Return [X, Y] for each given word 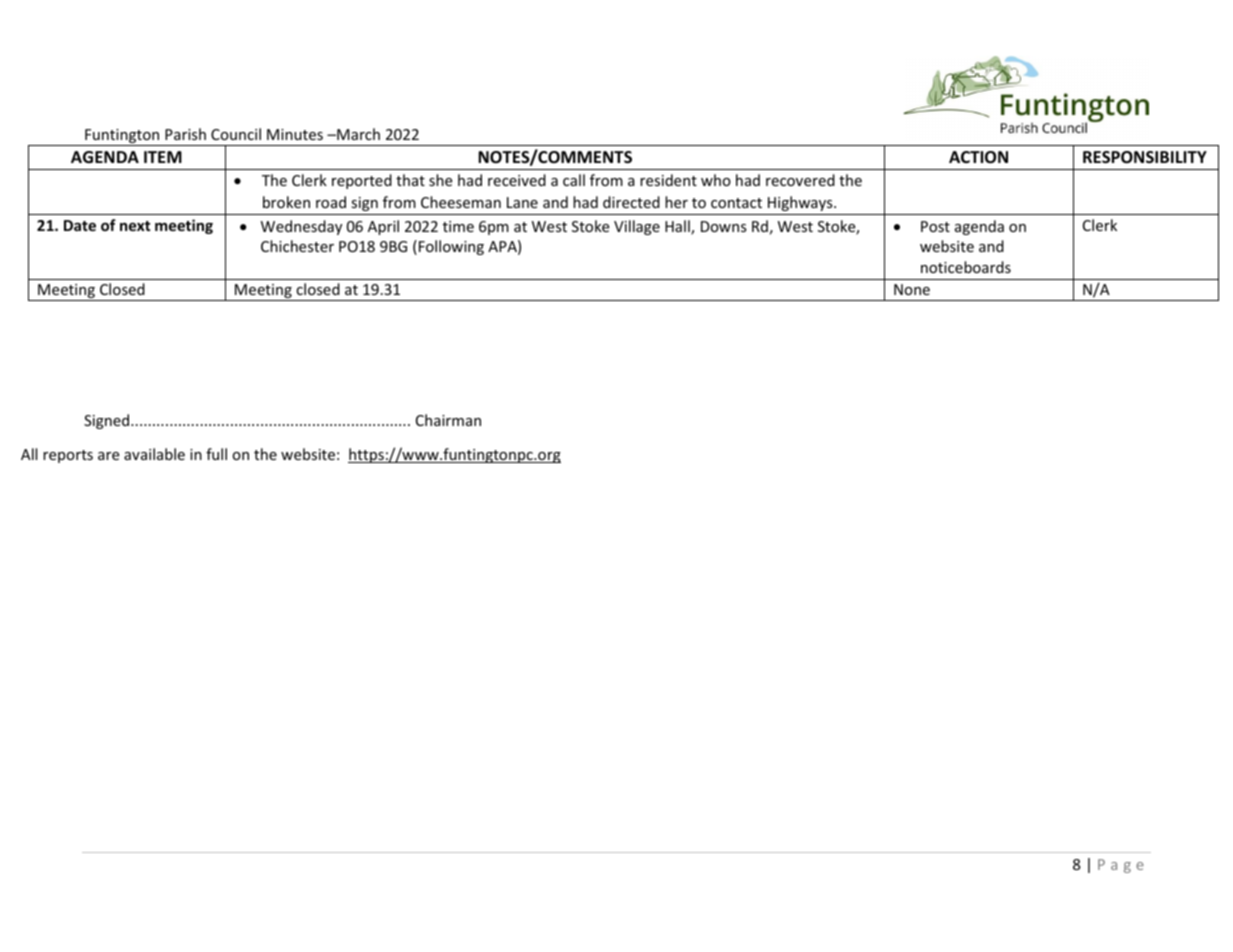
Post [935, 226]
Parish [185, 134]
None [912, 289]
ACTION [978, 157]
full [216, 454]
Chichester [297, 246]
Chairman [448, 420]
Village [637, 227]
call [574, 180]
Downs [724, 226]
